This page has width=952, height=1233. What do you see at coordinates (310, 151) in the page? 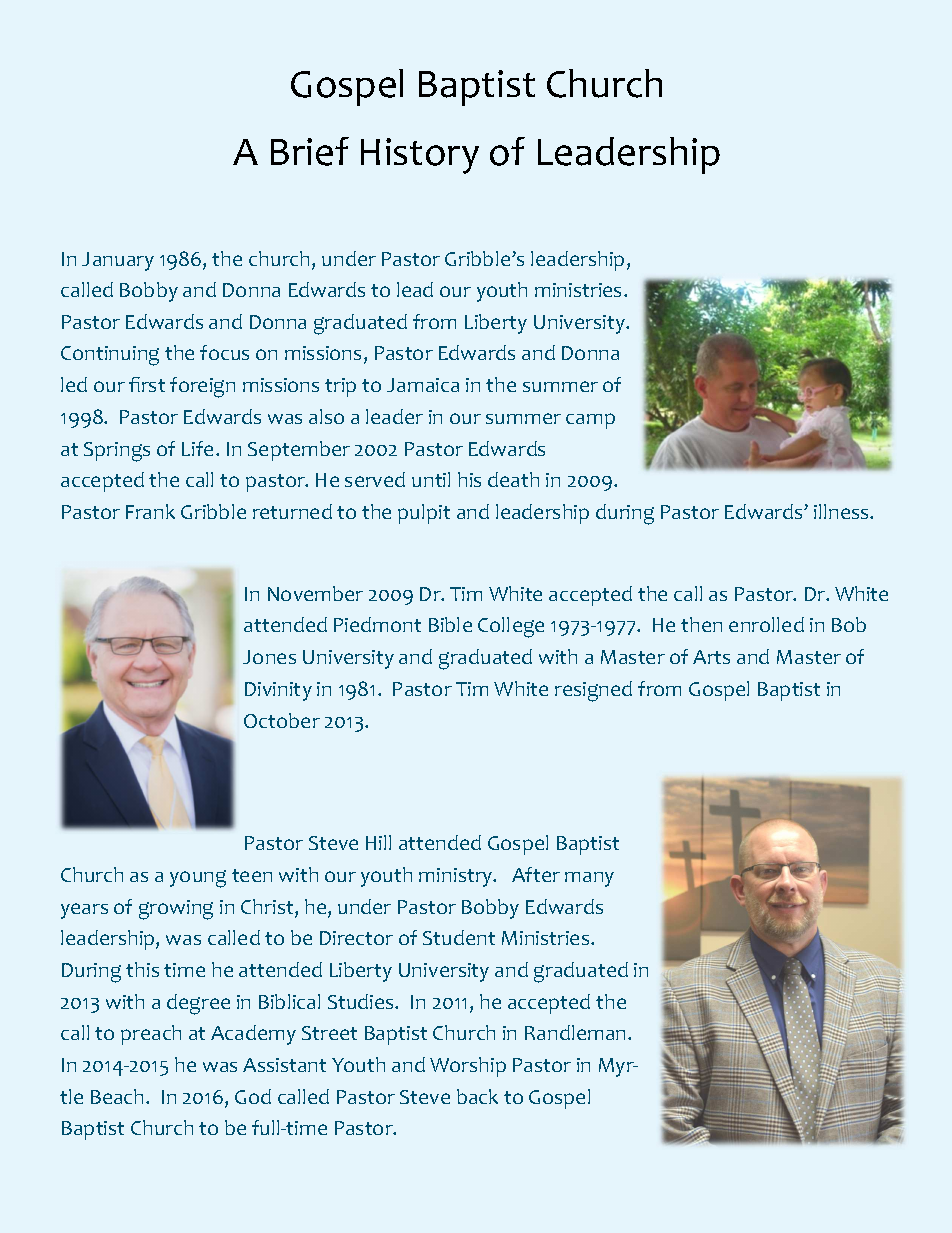
I see `Brief` at bounding box center [310, 151].
